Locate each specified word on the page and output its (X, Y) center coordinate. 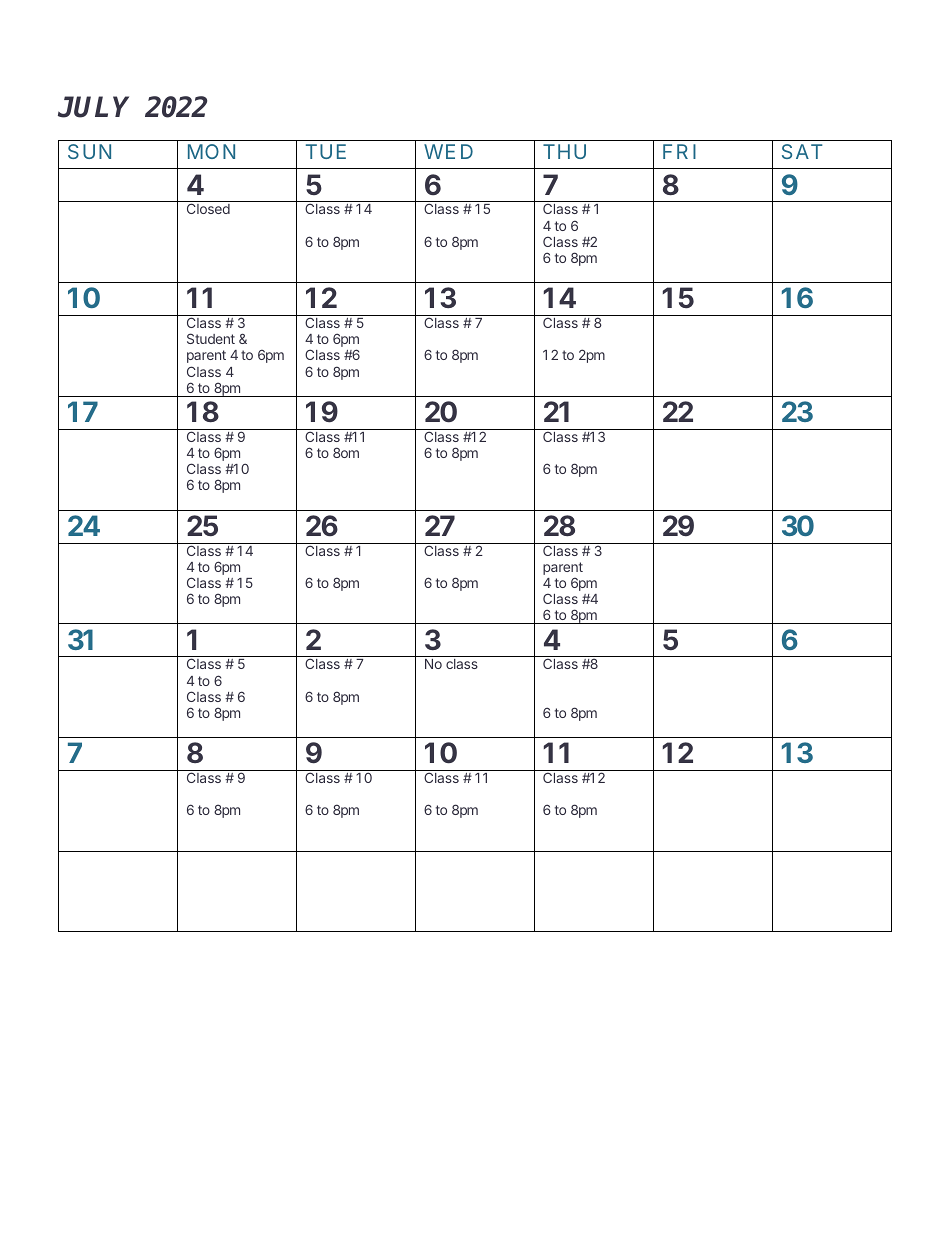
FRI (679, 151)
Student (211, 338)
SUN (89, 151)
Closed (208, 208)
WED (448, 151)
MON (211, 151)
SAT (802, 151)
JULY (93, 107)
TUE (326, 151)
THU (564, 151)
